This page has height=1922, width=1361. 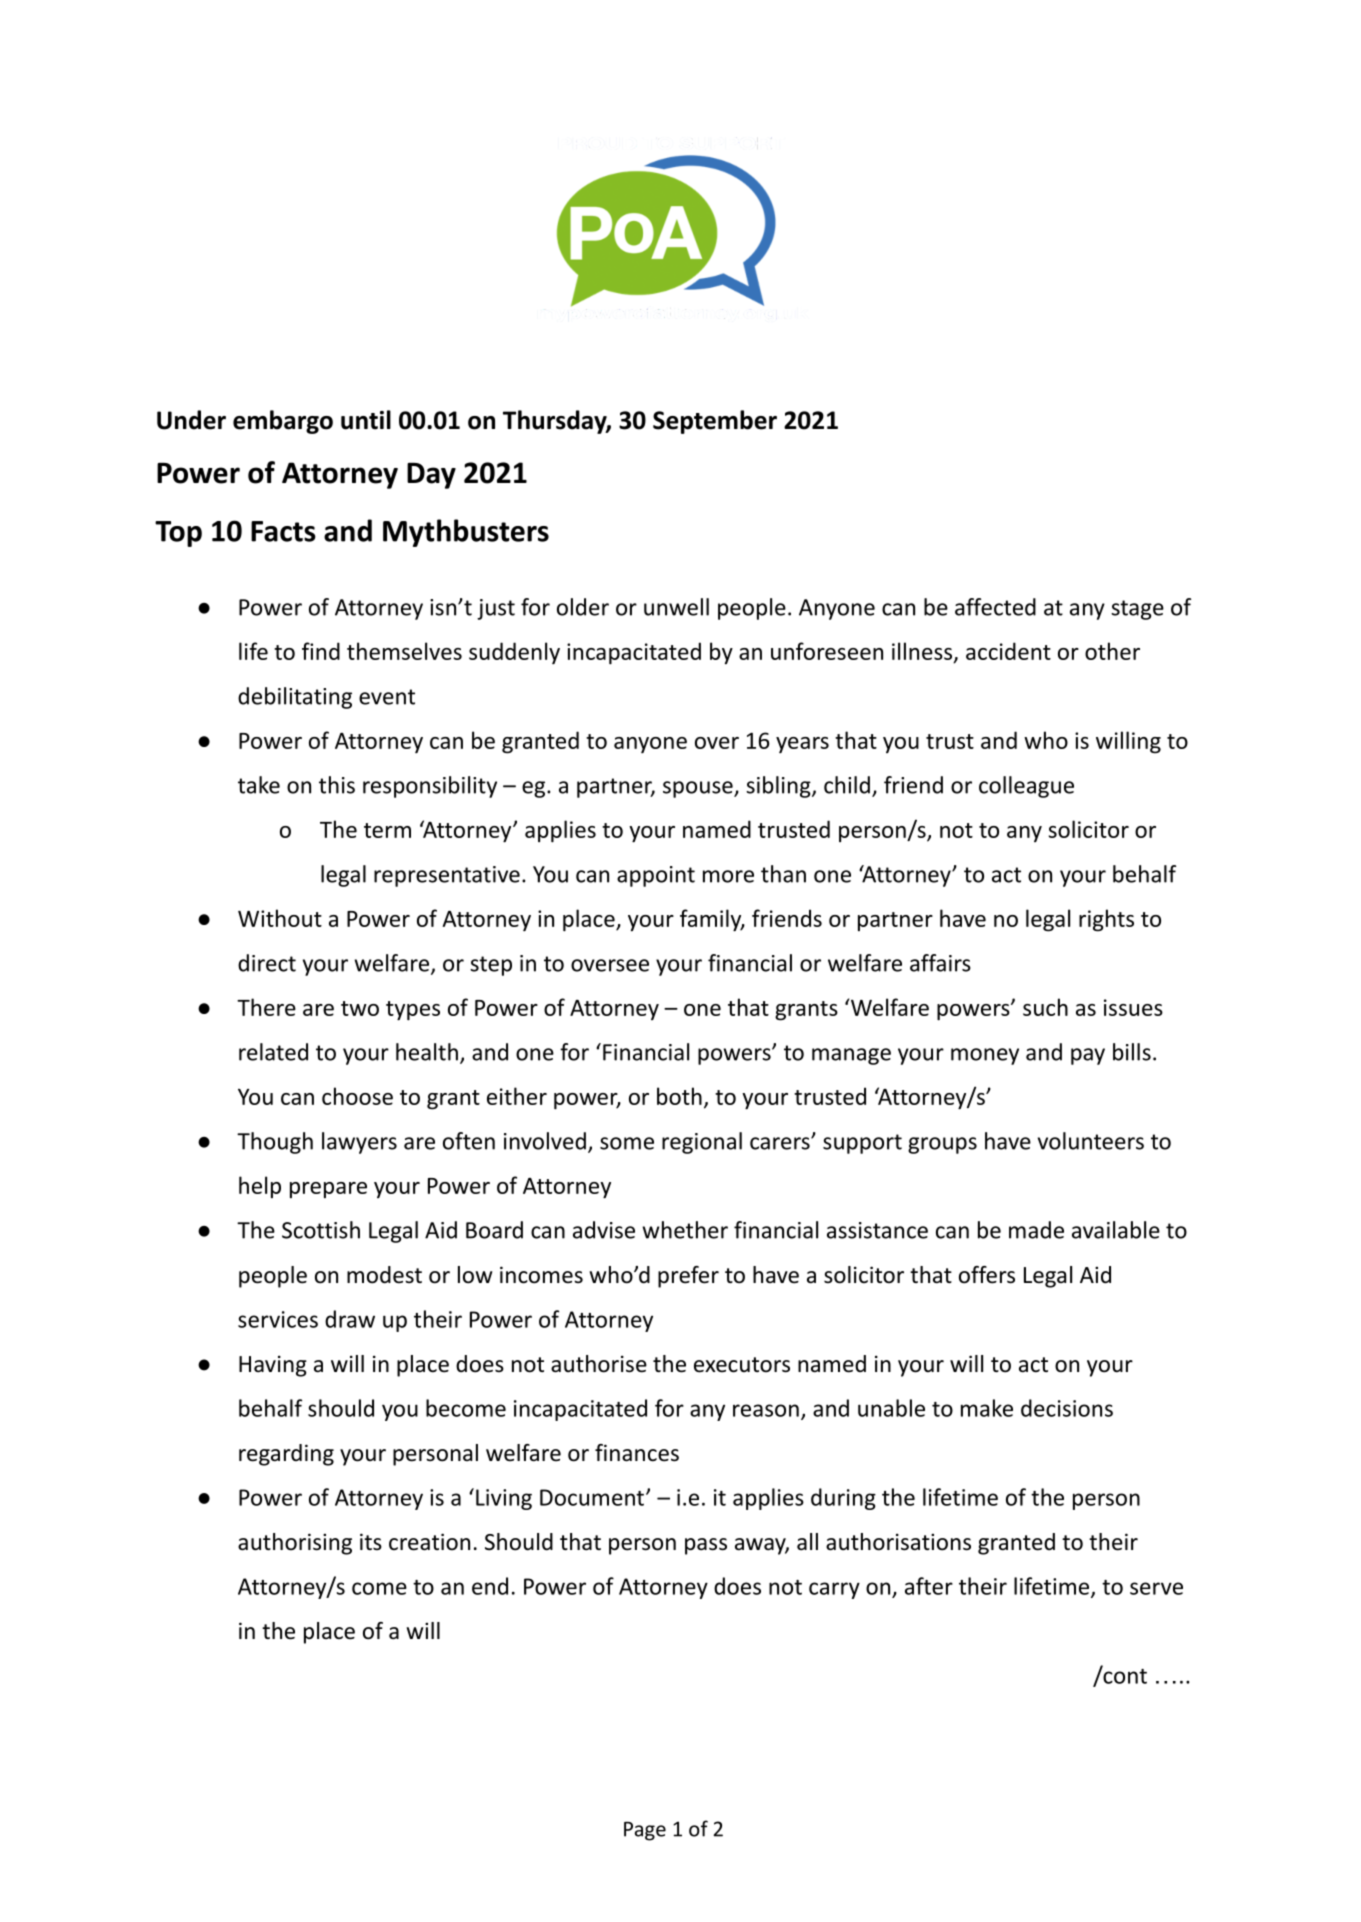 I want to click on volunteers, so click(x=1091, y=1141).
